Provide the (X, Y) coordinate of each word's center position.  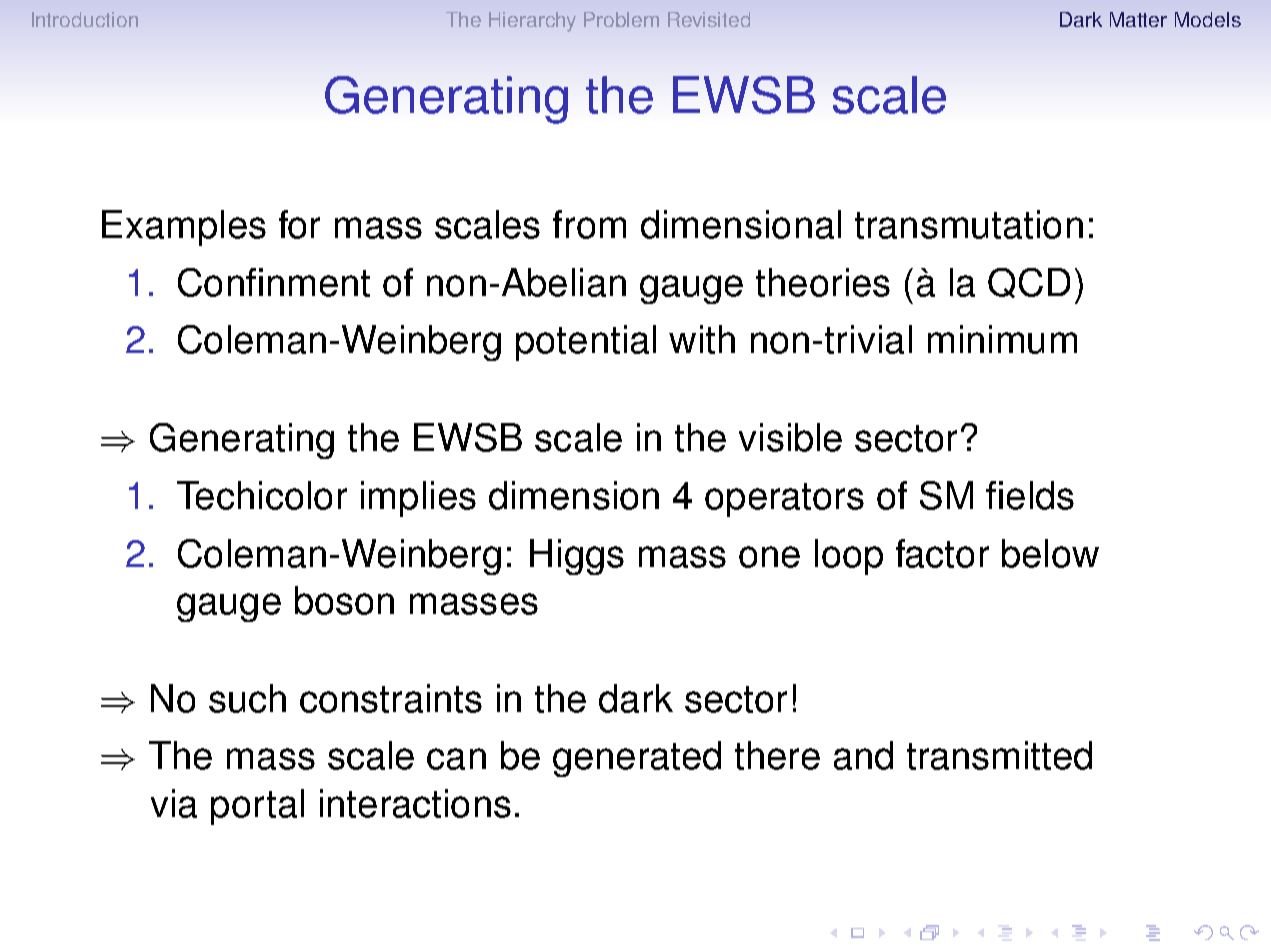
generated (637, 759)
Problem (621, 19)
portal (257, 807)
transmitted (999, 755)
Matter (1138, 19)
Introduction (85, 19)
